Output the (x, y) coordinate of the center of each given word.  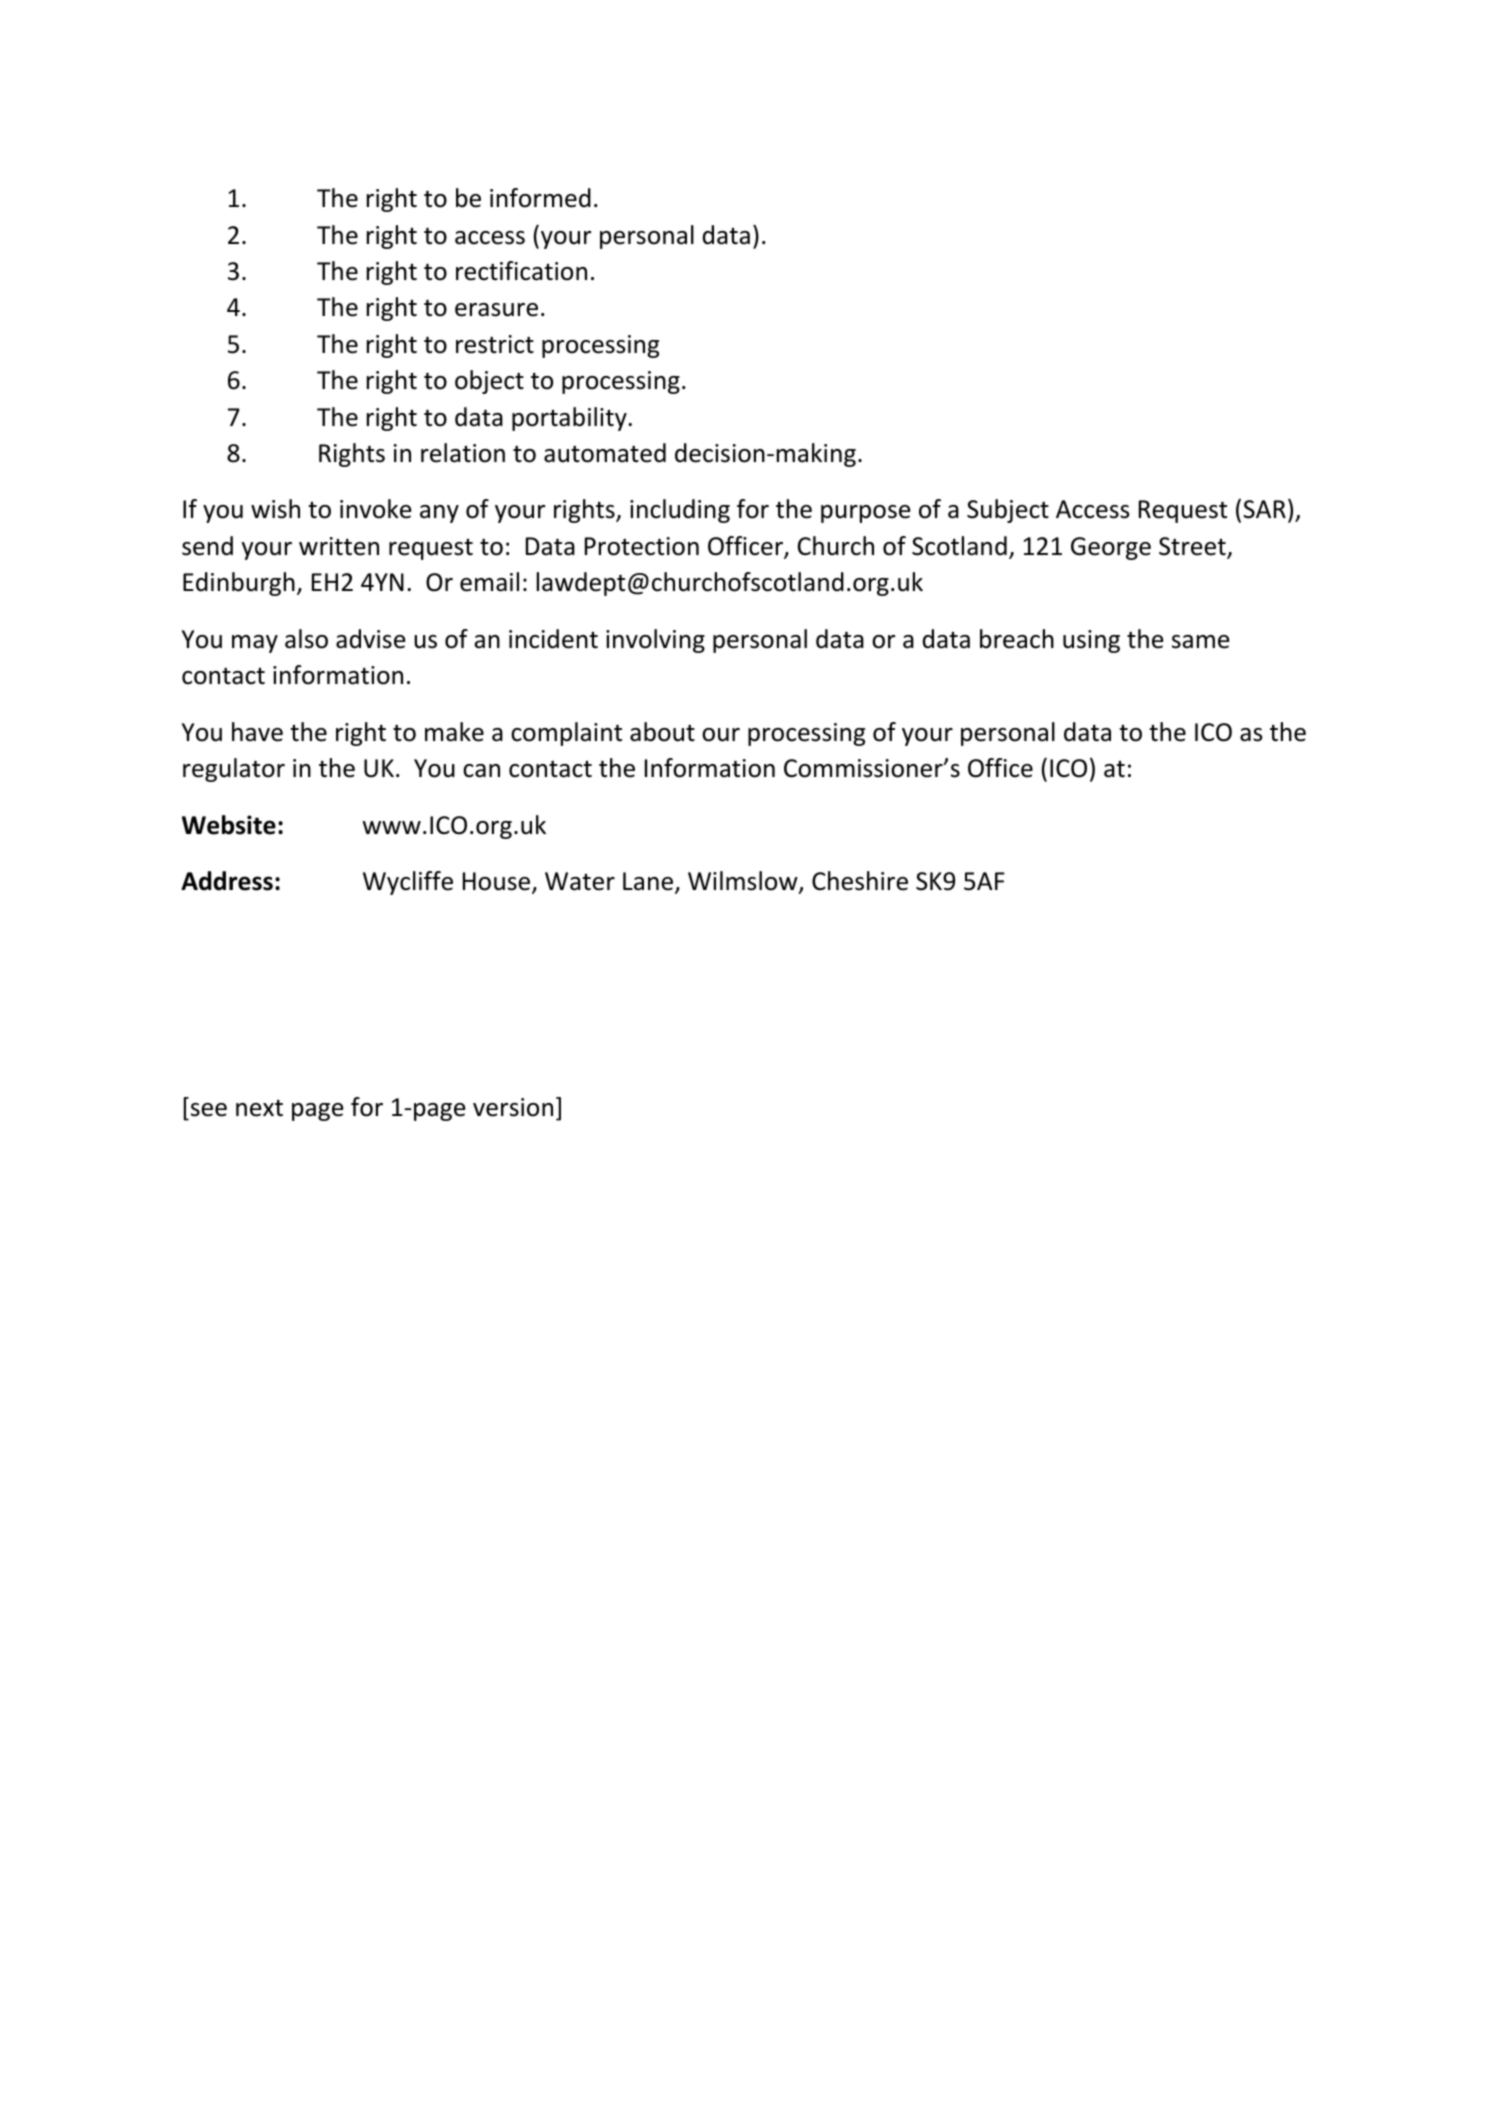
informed (540, 198)
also (306, 639)
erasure (496, 310)
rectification (521, 271)
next (259, 1108)
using (1091, 641)
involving (655, 641)
